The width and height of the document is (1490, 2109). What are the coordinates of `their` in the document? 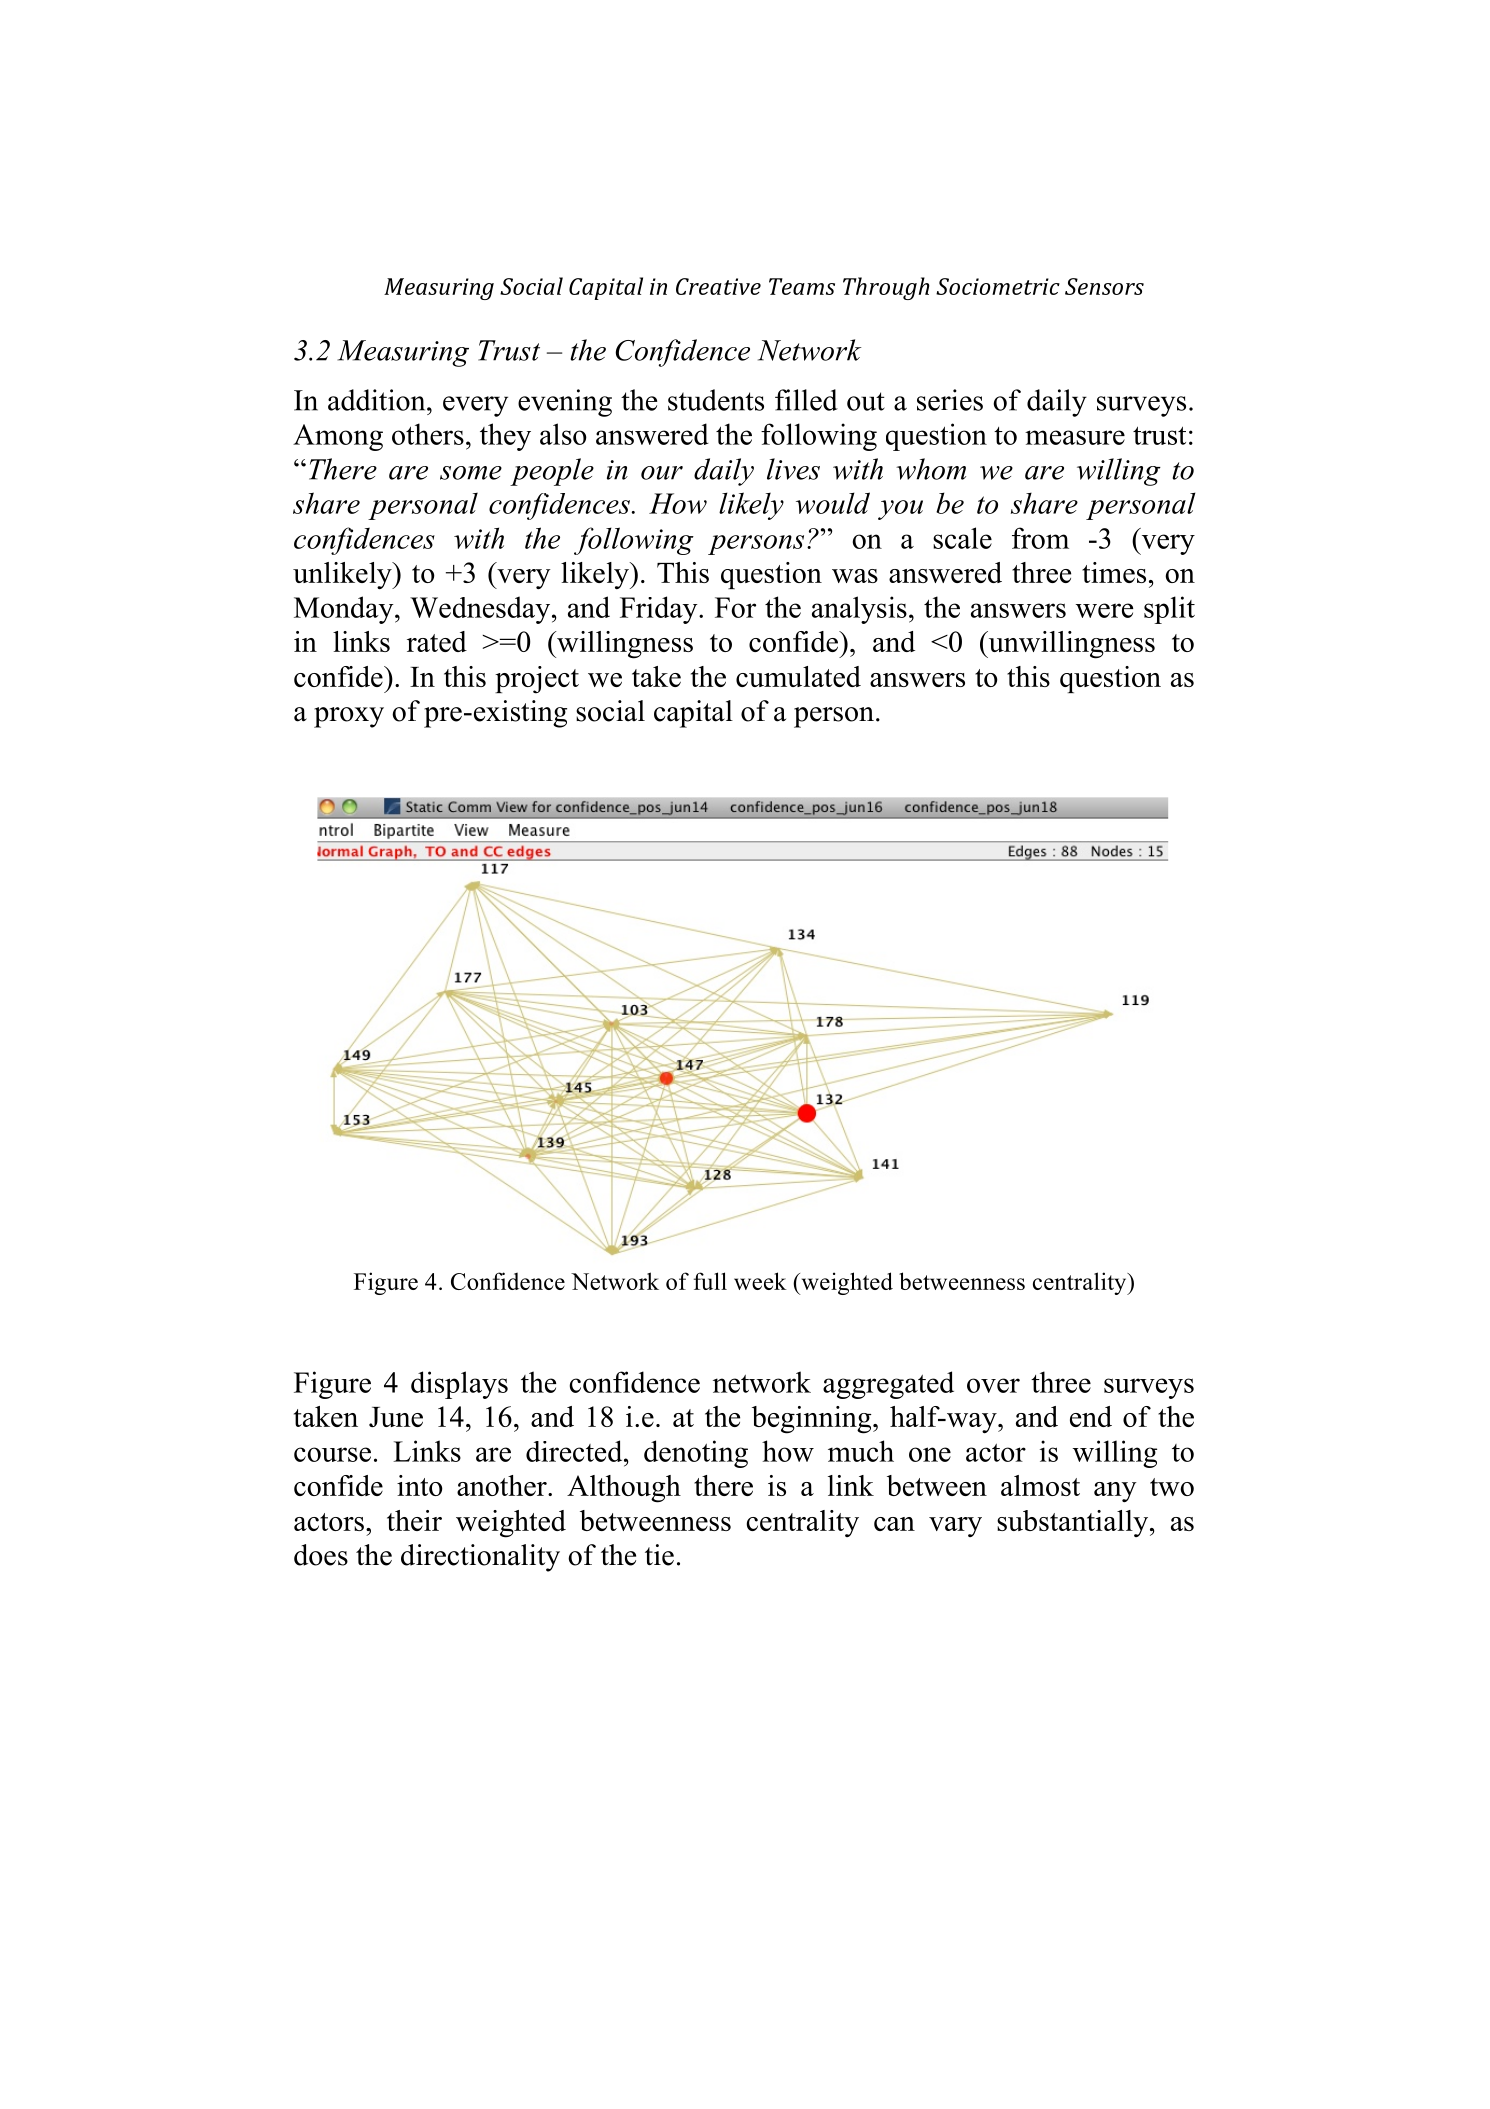 It's located at (414, 1520).
